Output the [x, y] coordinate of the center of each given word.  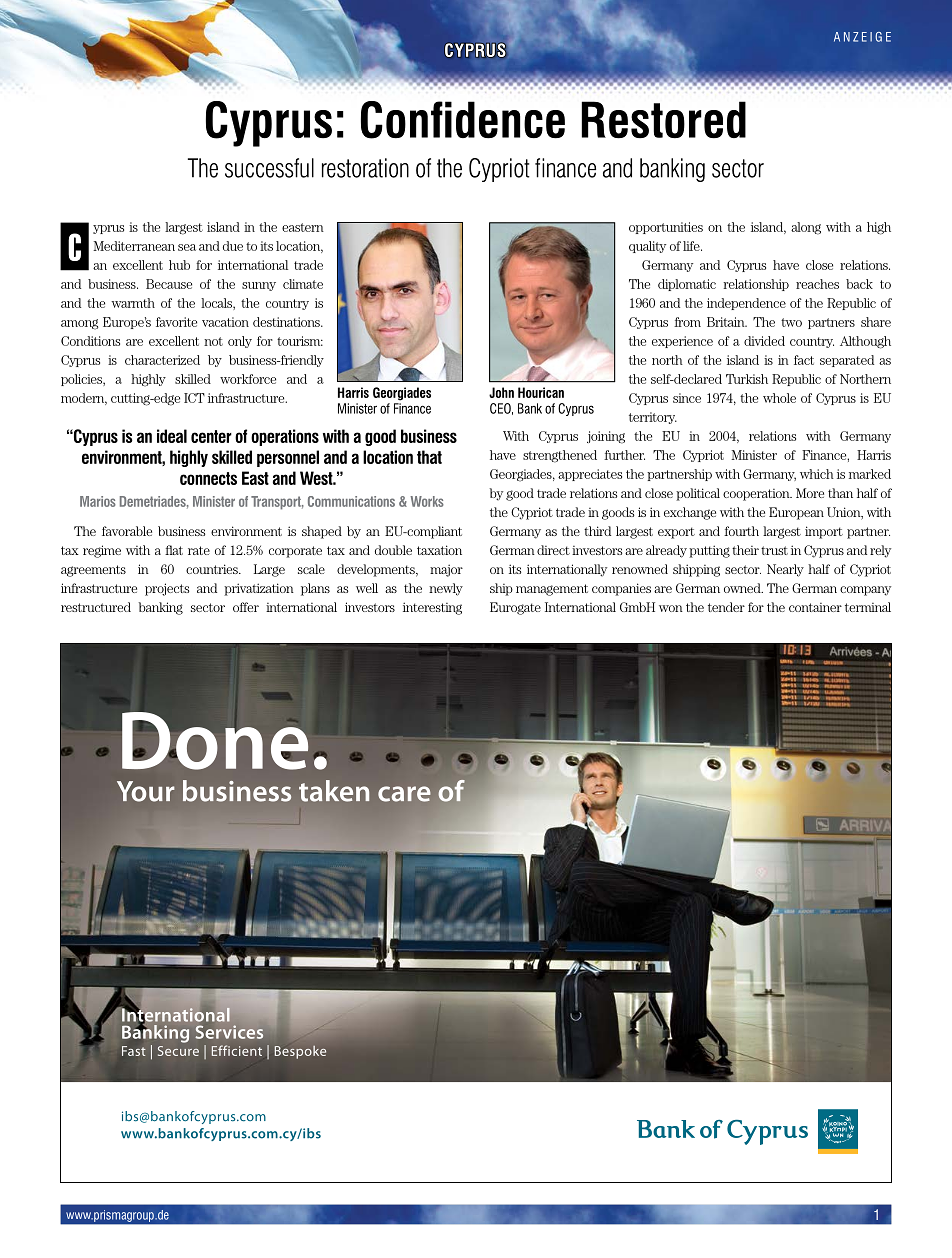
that [429, 457]
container [815, 607]
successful [269, 168]
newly [446, 589]
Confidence [463, 120]
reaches [817, 284]
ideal [172, 436]
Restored [663, 120]
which [817, 474]
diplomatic [687, 285]
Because [169, 284]
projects [167, 589]
